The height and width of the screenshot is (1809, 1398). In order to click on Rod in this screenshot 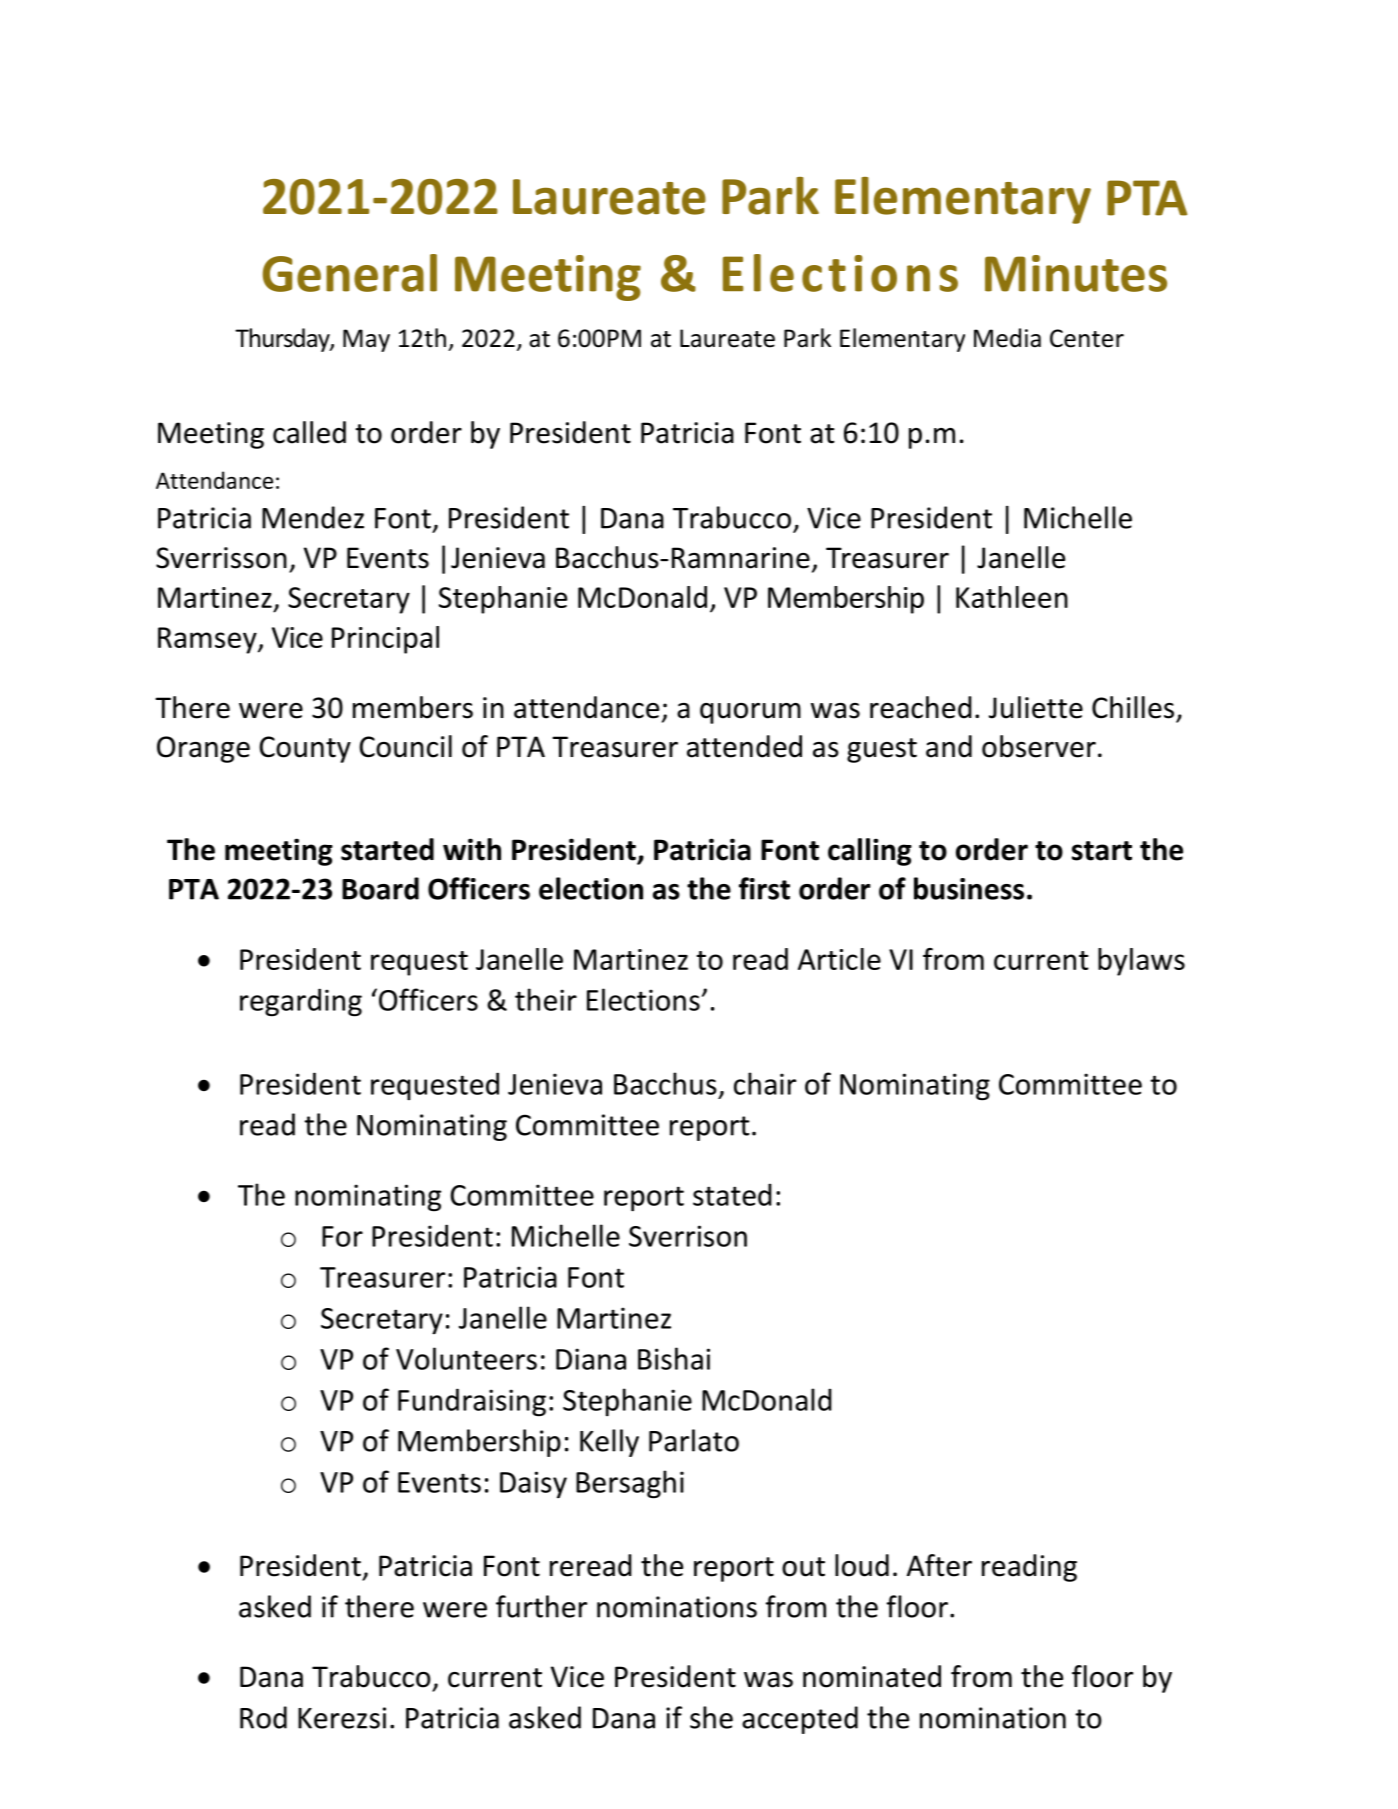, I will do `click(263, 1717)`.
